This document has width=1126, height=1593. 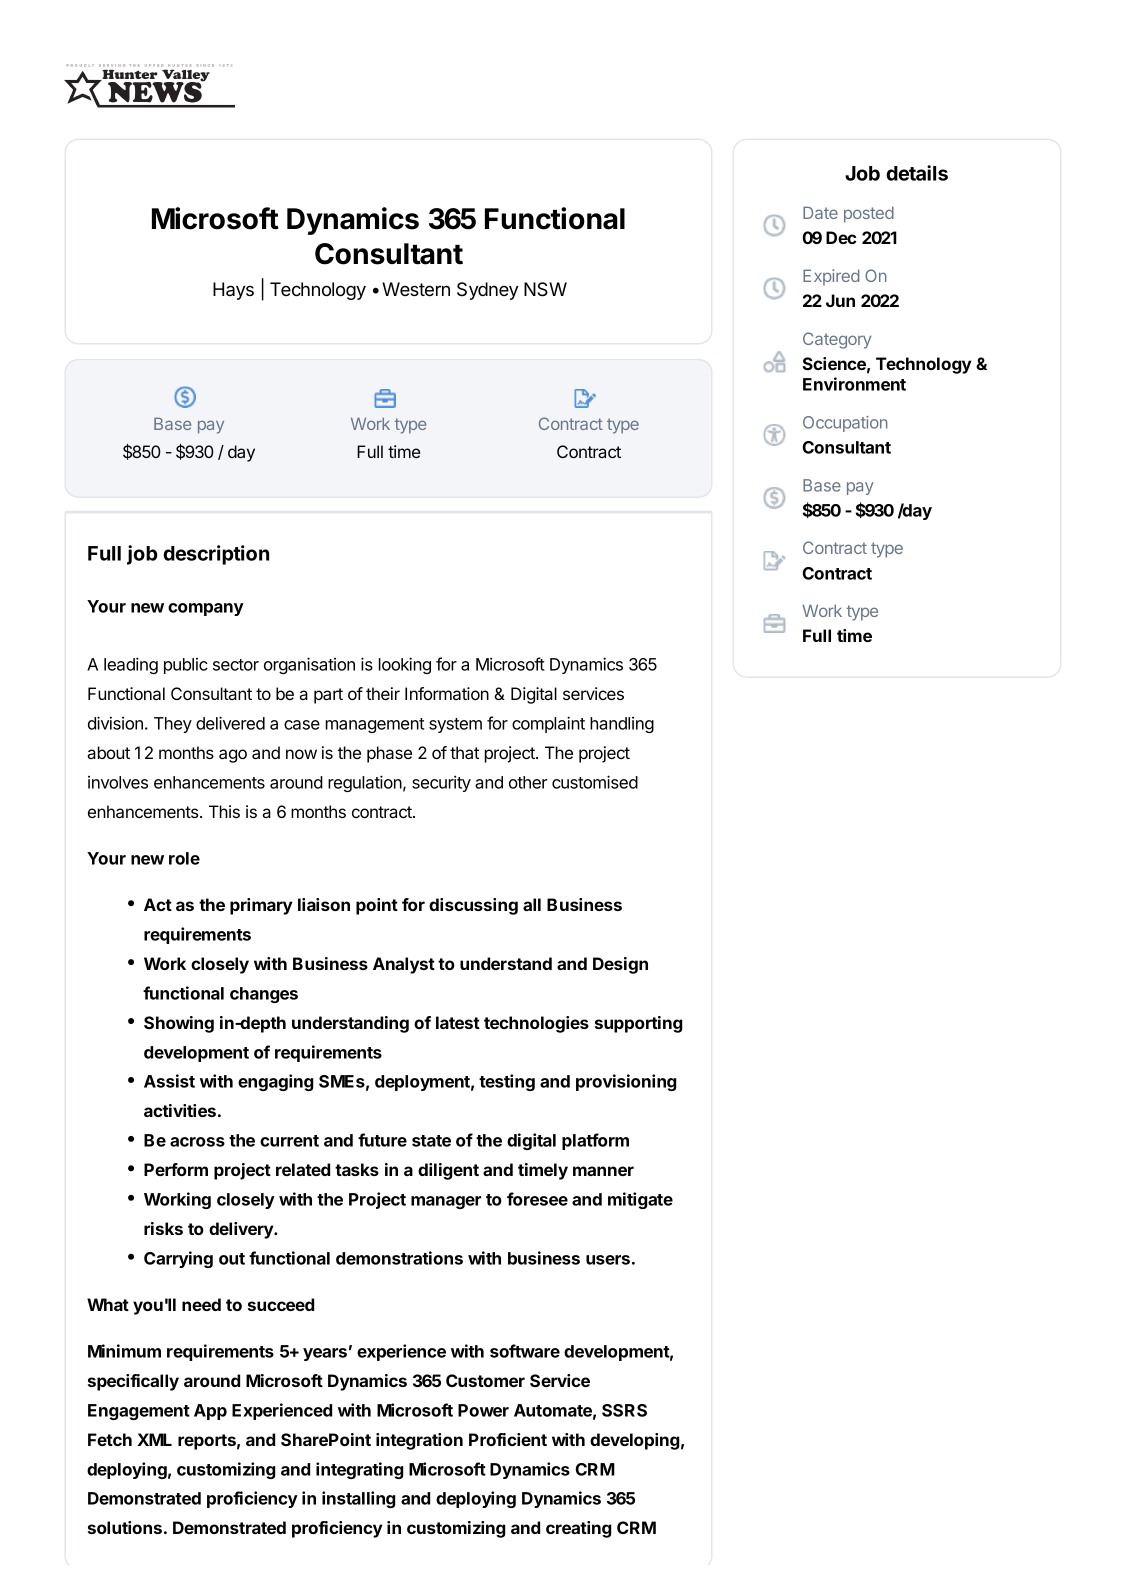 What do you see at coordinates (487, 291) in the document?
I see `Sydney` at bounding box center [487, 291].
